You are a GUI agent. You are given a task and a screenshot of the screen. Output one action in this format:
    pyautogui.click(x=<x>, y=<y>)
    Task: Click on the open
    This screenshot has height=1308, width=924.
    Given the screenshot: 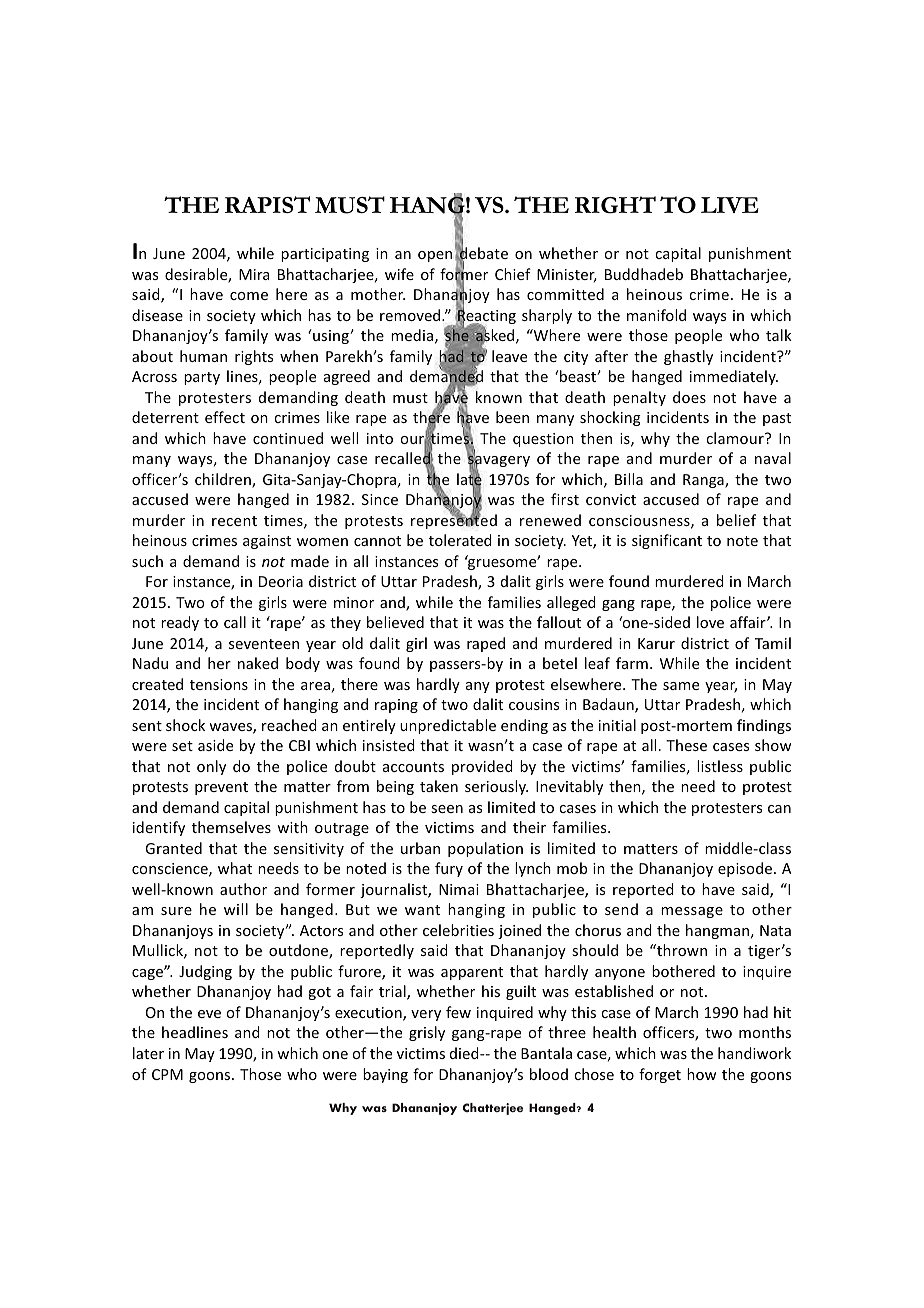 What is the action you would take?
    pyautogui.click(x=435, y=256)
